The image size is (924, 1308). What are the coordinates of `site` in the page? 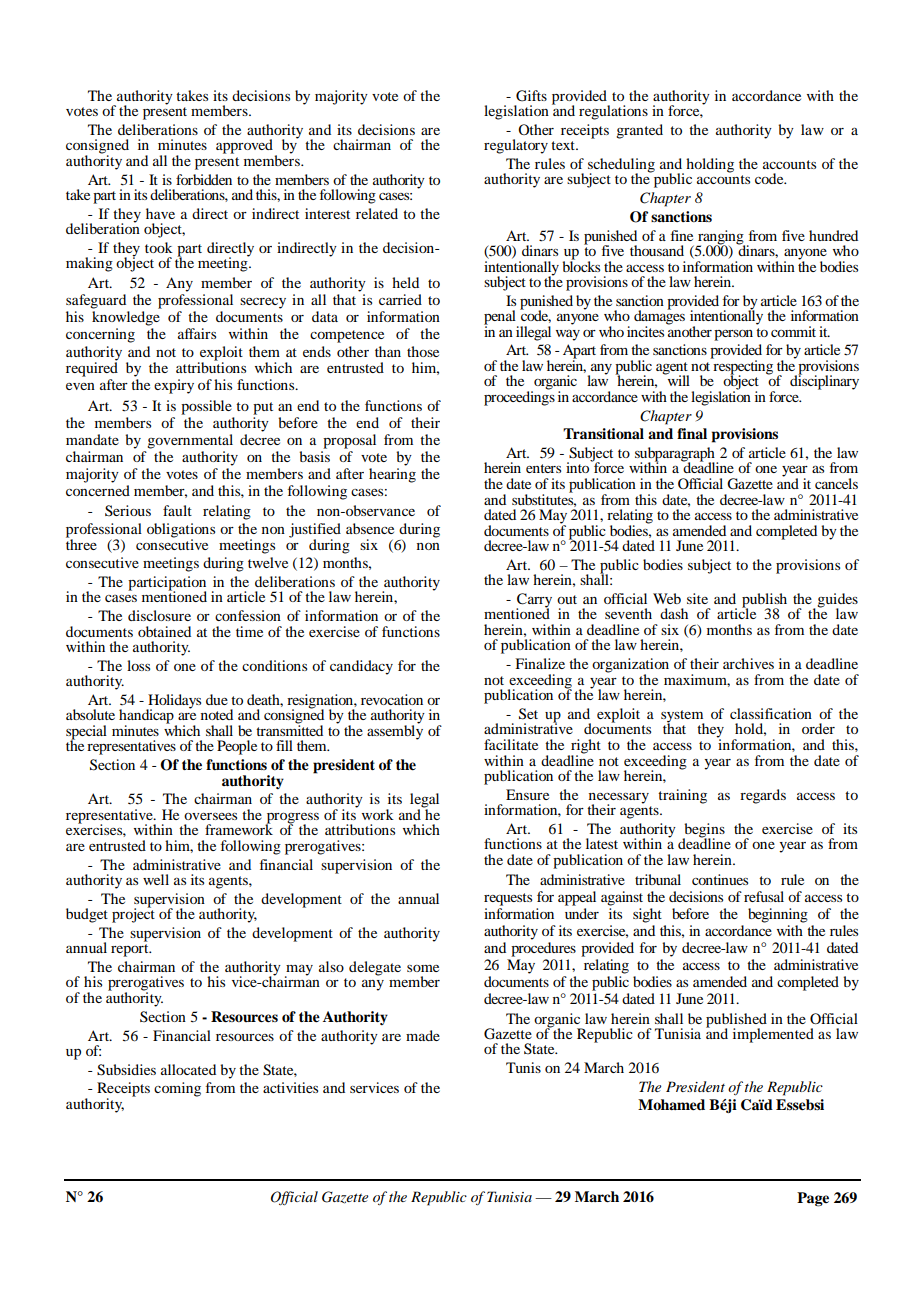 It's located at (697, 598).
